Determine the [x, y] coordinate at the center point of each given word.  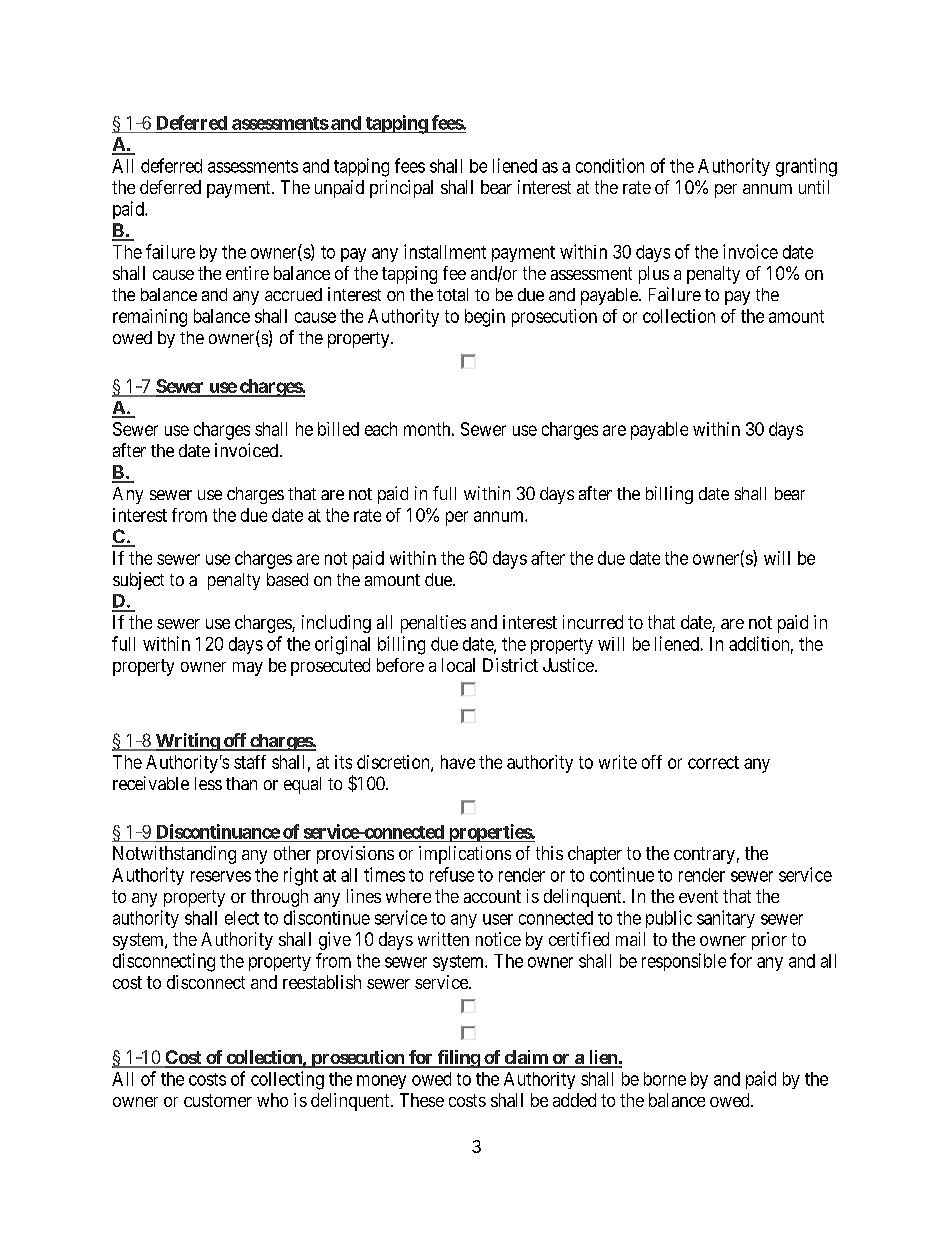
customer [218, 1100]
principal [401, 189]
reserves [221, 876]
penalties [433, 624]
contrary [704, 855]
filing [458, 1059]
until [814, 187]
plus [654, 275]
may [248, 669]
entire [247, 273]
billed [338, 429]
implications [465, 855]
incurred [593, 622]
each [381, 429]
